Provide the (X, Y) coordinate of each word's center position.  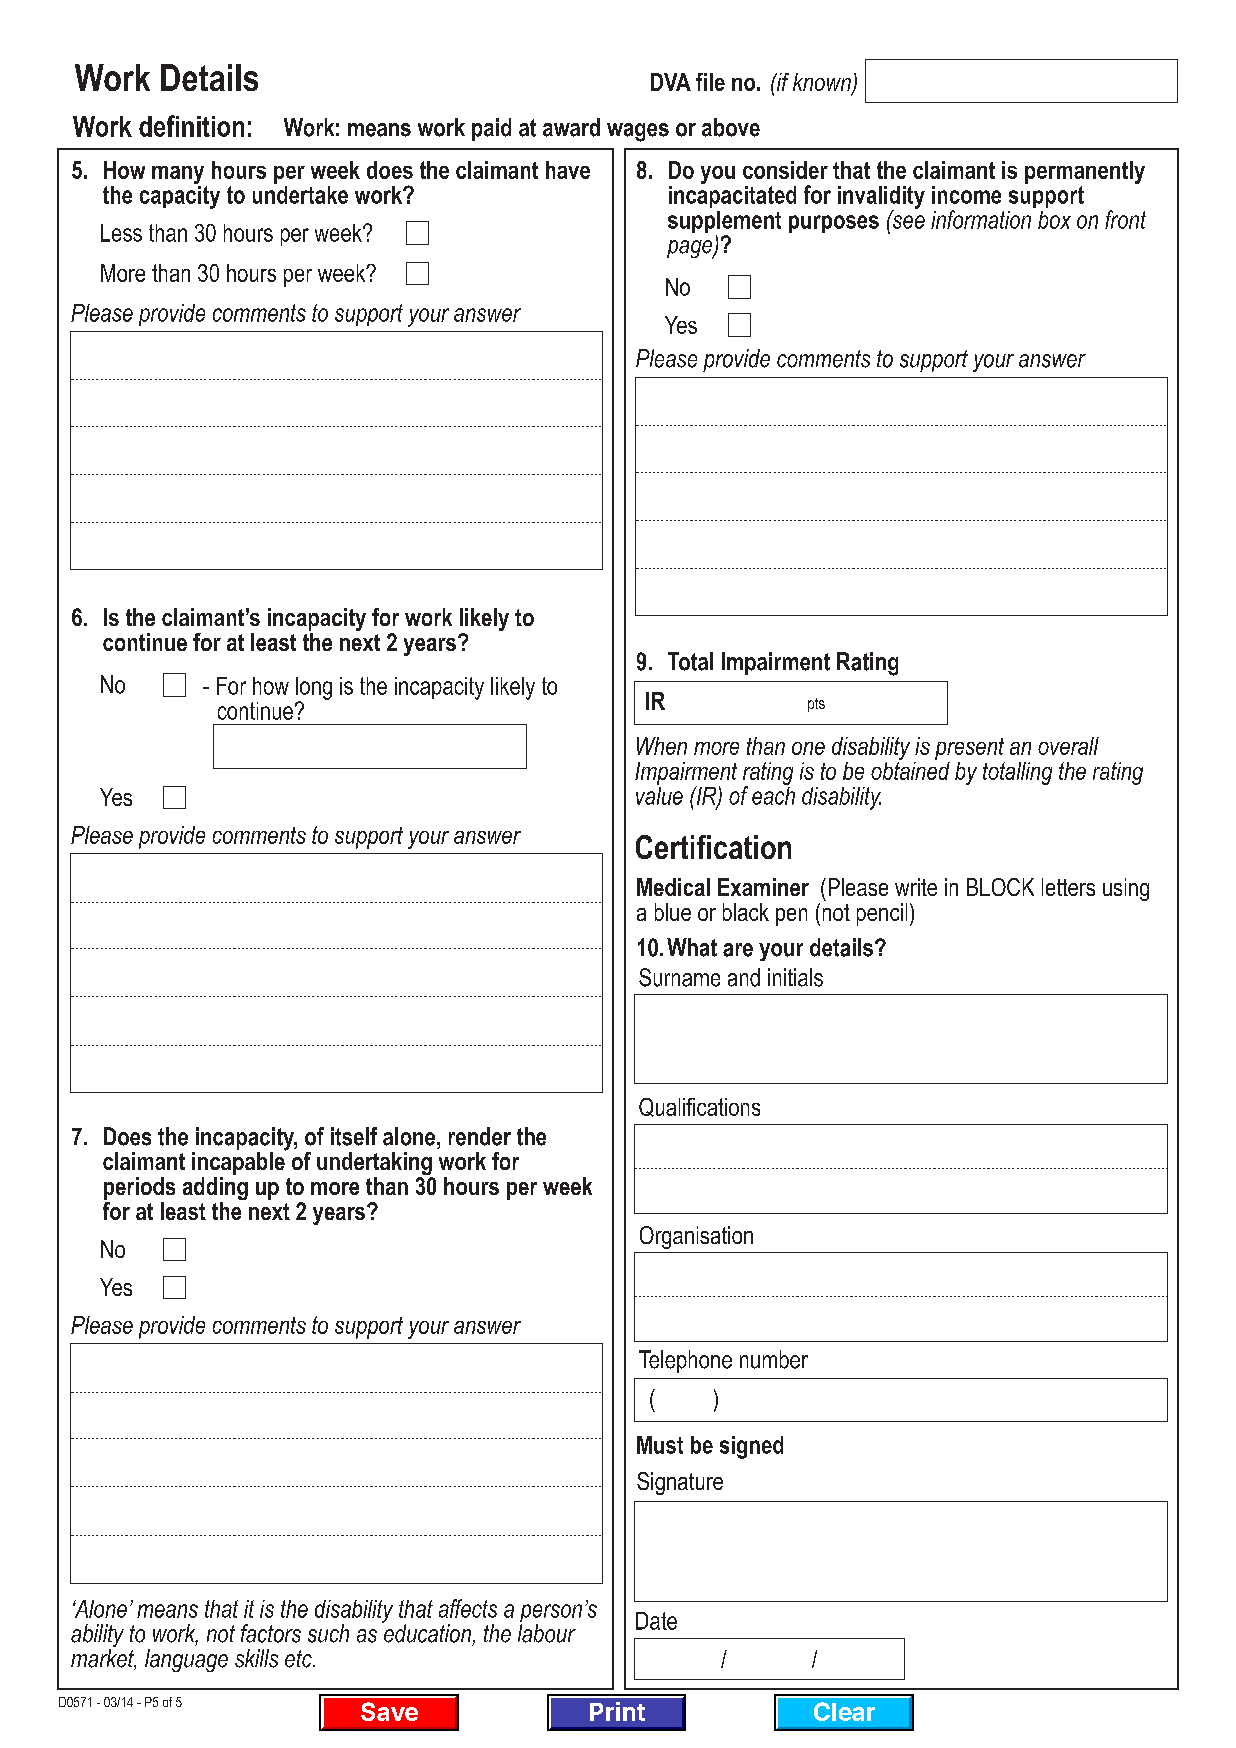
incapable (239, 1162)
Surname (679, 977)
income (966, 195)
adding (215, 1190)
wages (638, 132)
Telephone (685, 1361)
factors (271, 1633)
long (314, 689)
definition (191, 126)
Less (121, 233)
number (774, 1359)
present (969, 749)
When (662, 746)
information (981, 219)
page (691, 249)
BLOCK (1000, 887)
